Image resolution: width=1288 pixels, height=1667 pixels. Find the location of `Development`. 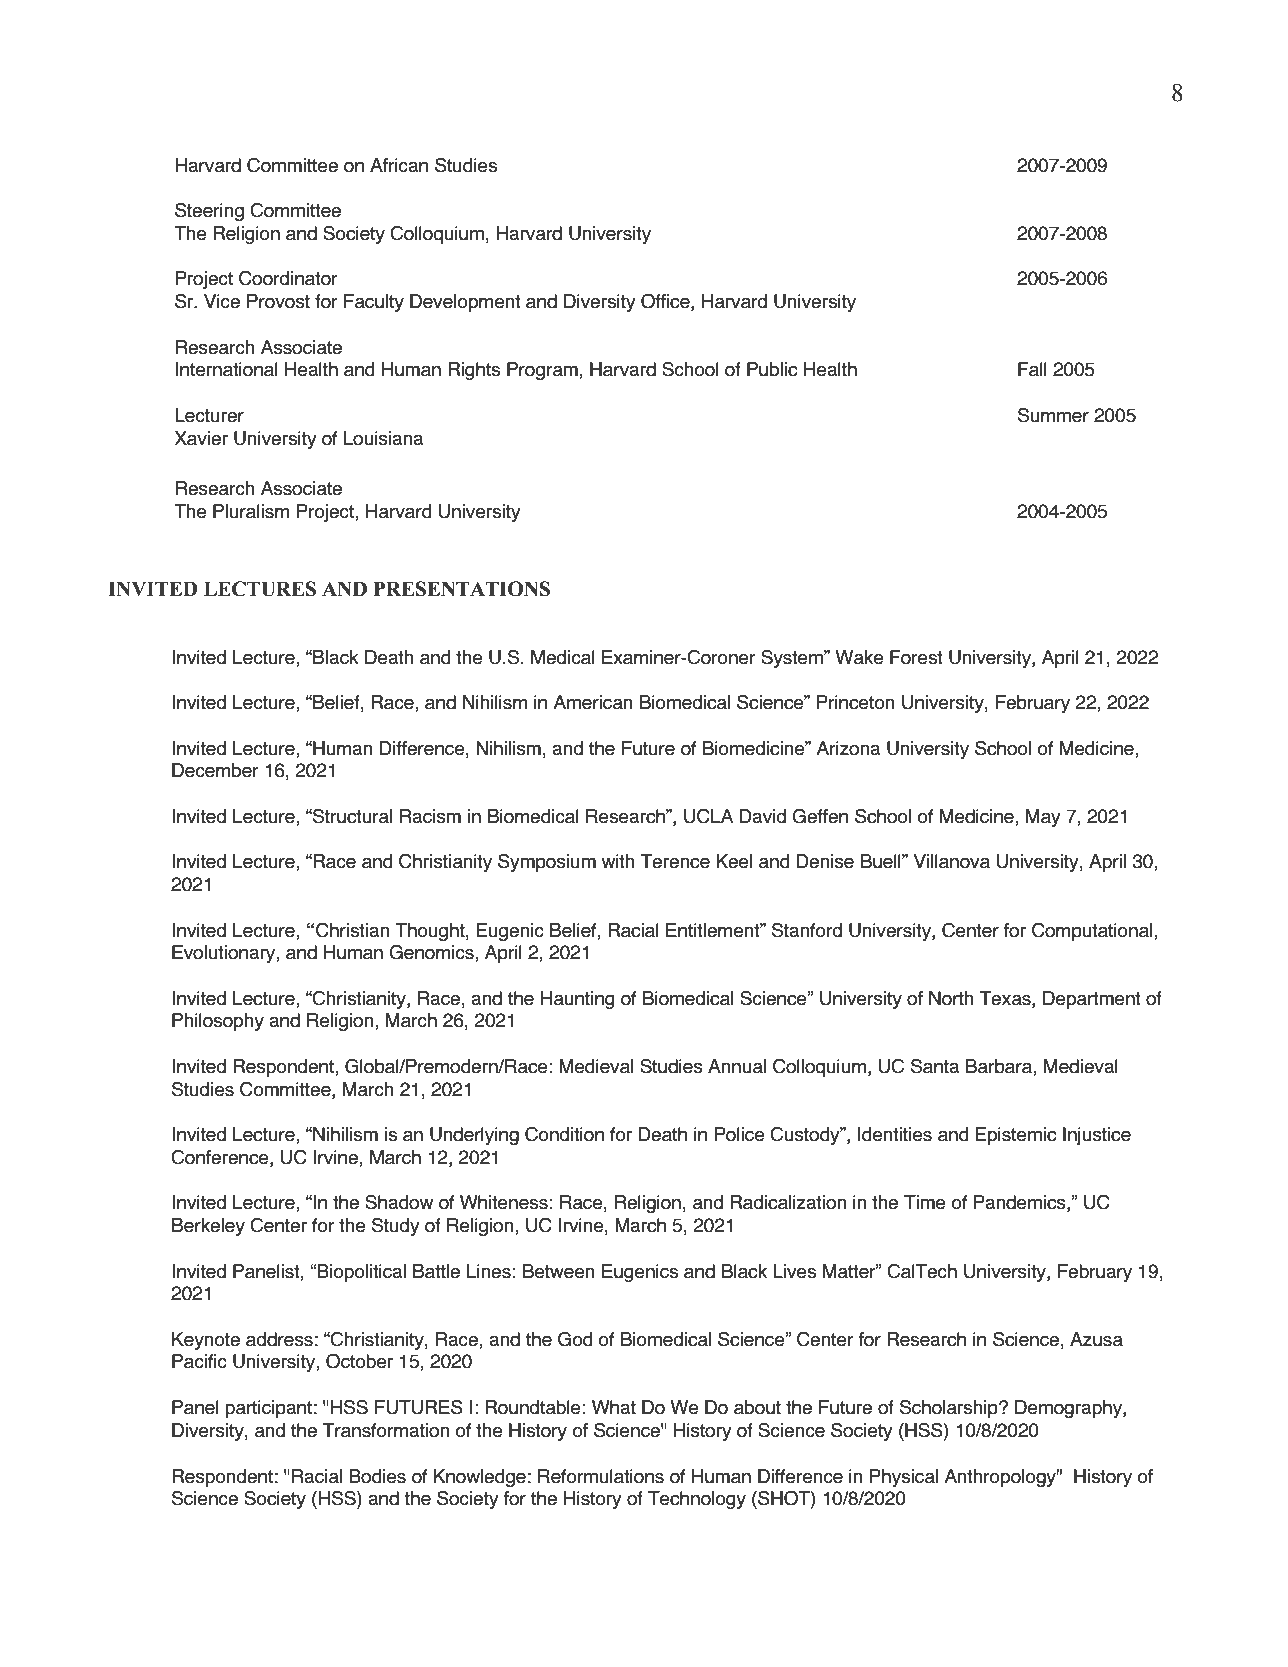

Development is located at coordinates (465, 303).
